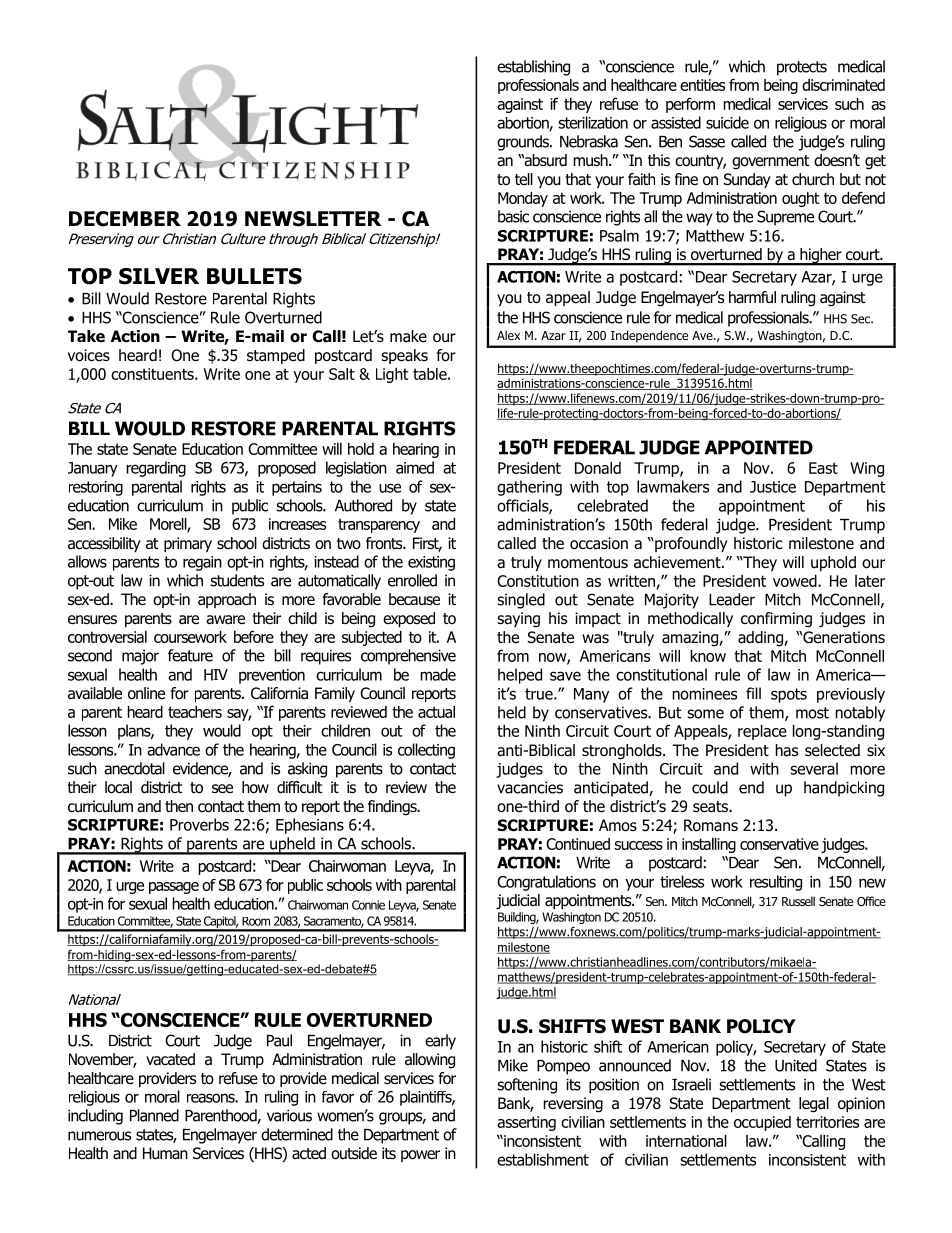 This screenshot has height=1233, width=952. I want to click on saying, so click(518, 620).
